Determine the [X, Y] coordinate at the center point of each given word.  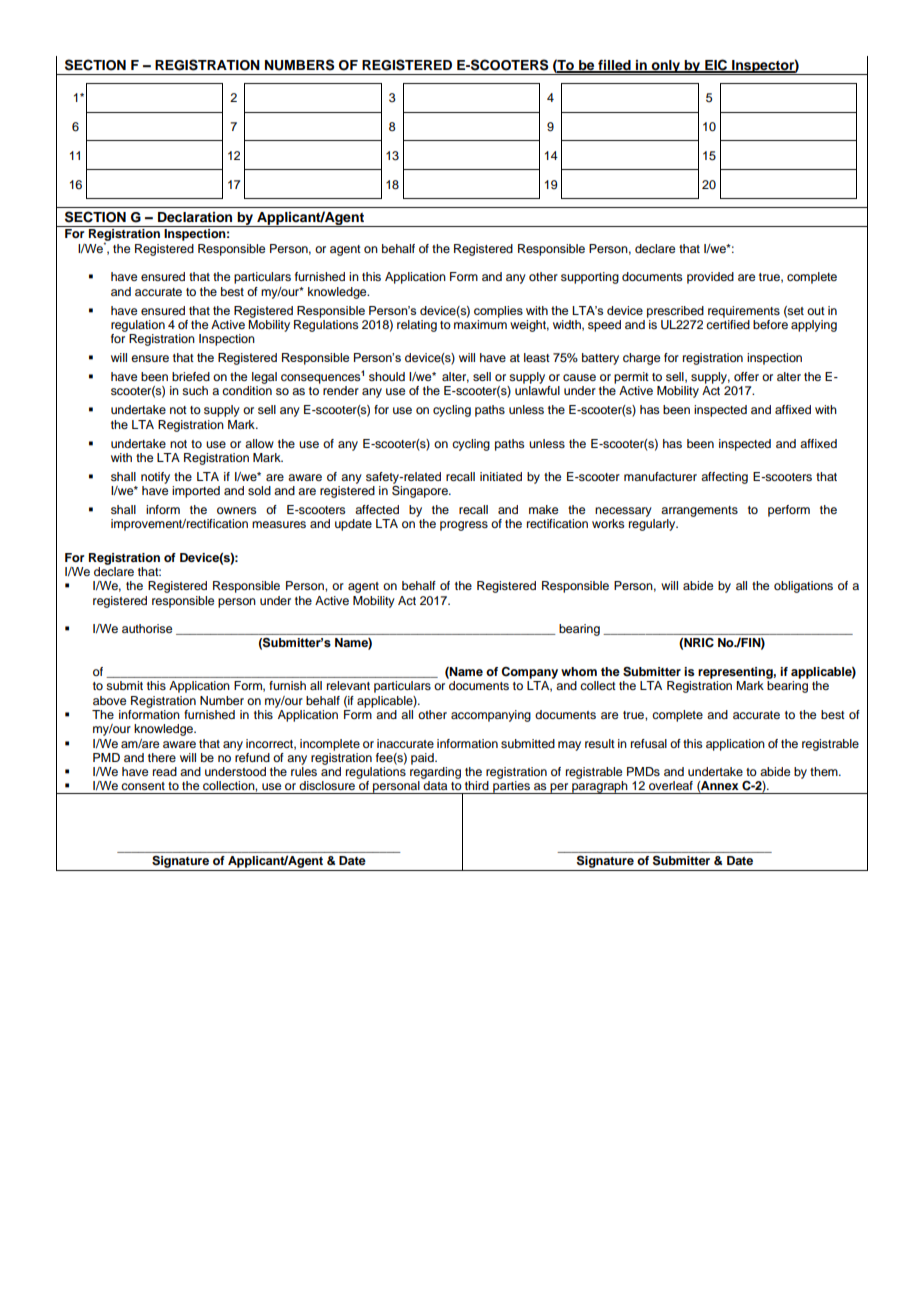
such [195, 390]
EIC [716, 65]
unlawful [537, 390]
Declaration [195, 217]
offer [746, 376]
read [165, 771]
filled [614, 66]
